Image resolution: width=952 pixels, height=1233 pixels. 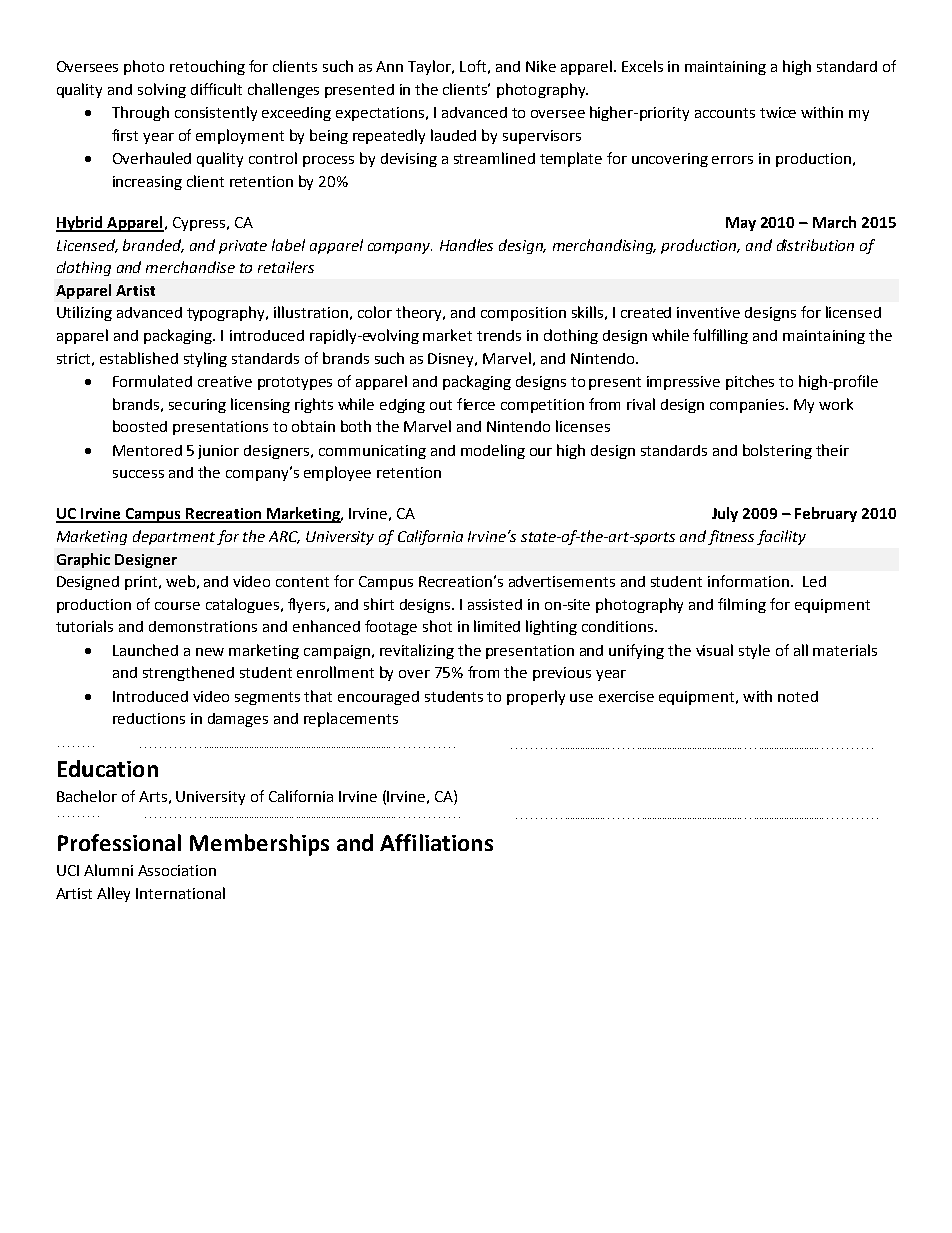 What do you see at coordinates (138, 474) in the page?
I see `success` at bounding box center [138, 474].
